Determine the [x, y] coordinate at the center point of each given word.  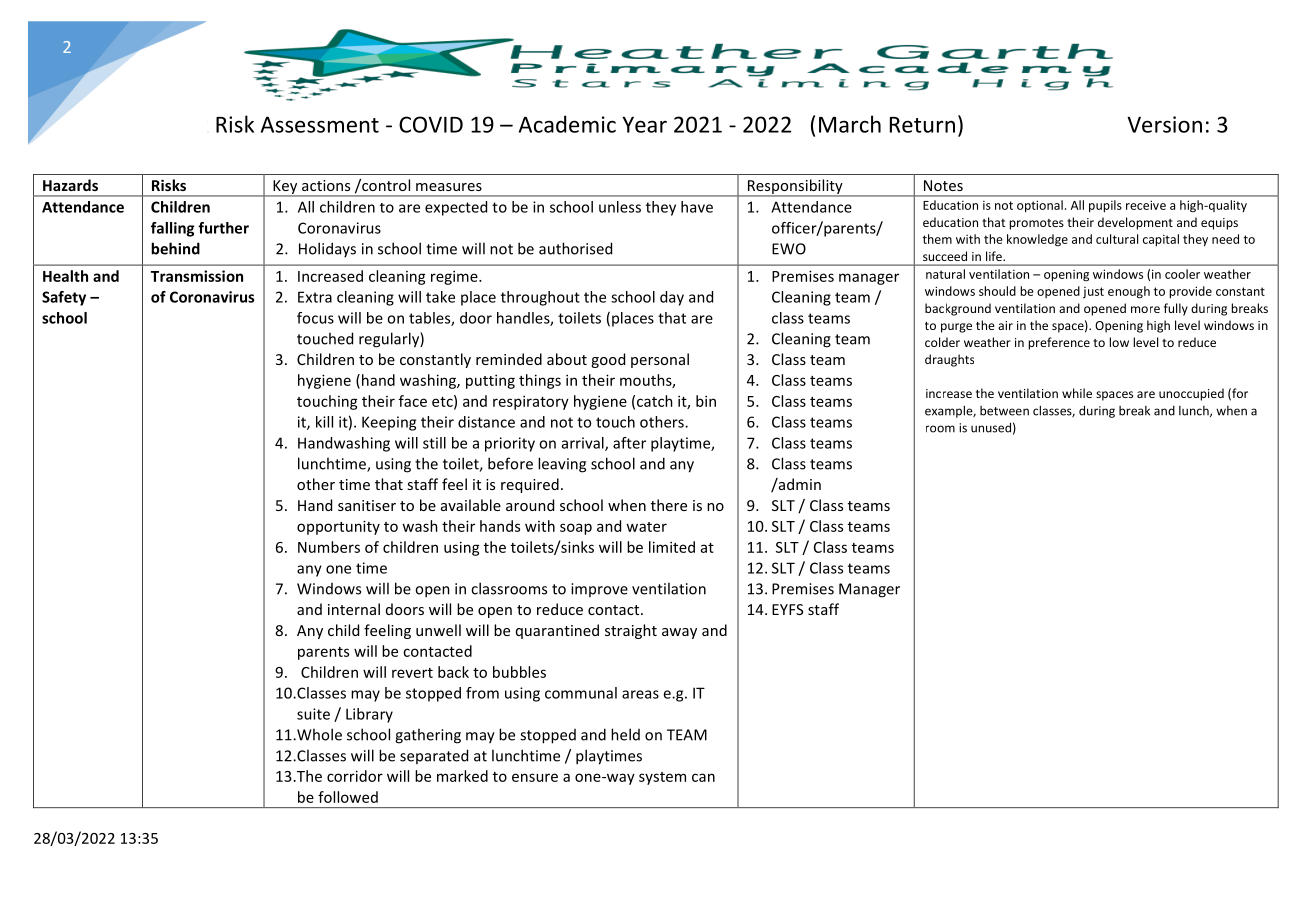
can [703, 777]
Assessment [320, 124]
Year [644, 124]
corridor [355, 776]
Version [1164, 124]
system [662, 778]
